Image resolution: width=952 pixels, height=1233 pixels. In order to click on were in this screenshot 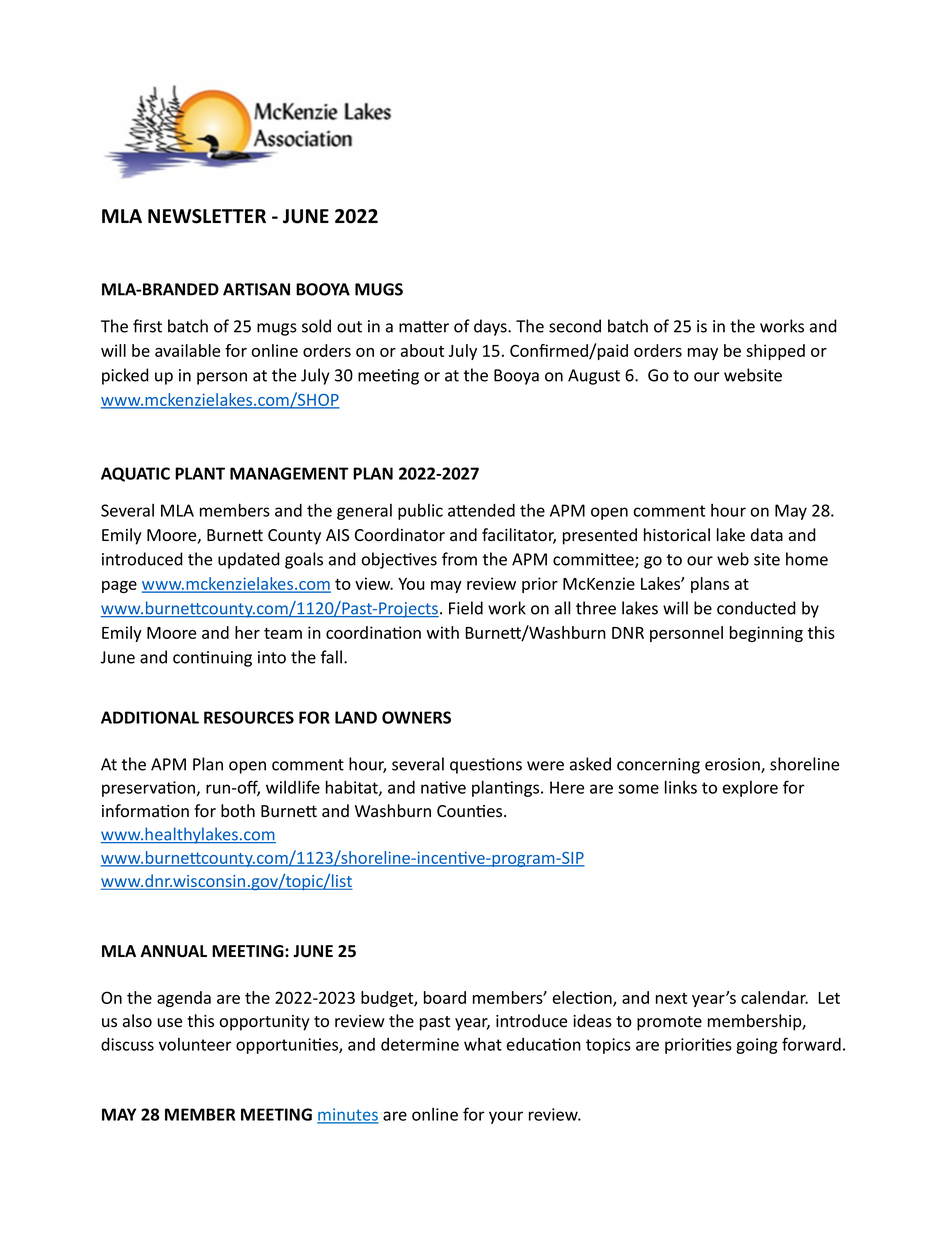, I will do `click(545, 766)`.
